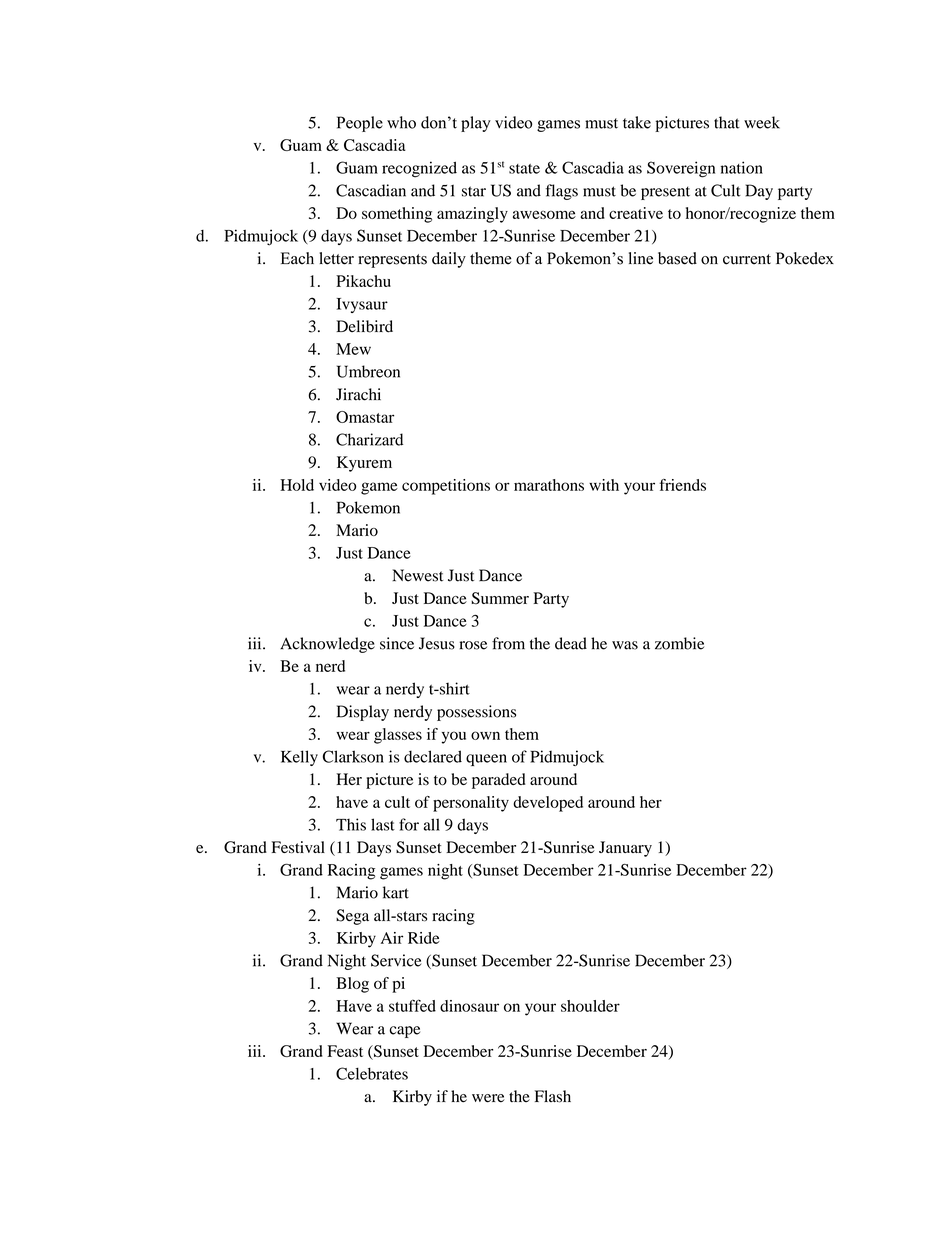 This document has width=952, height=1233. I want to click on People, so click(360, 124).
